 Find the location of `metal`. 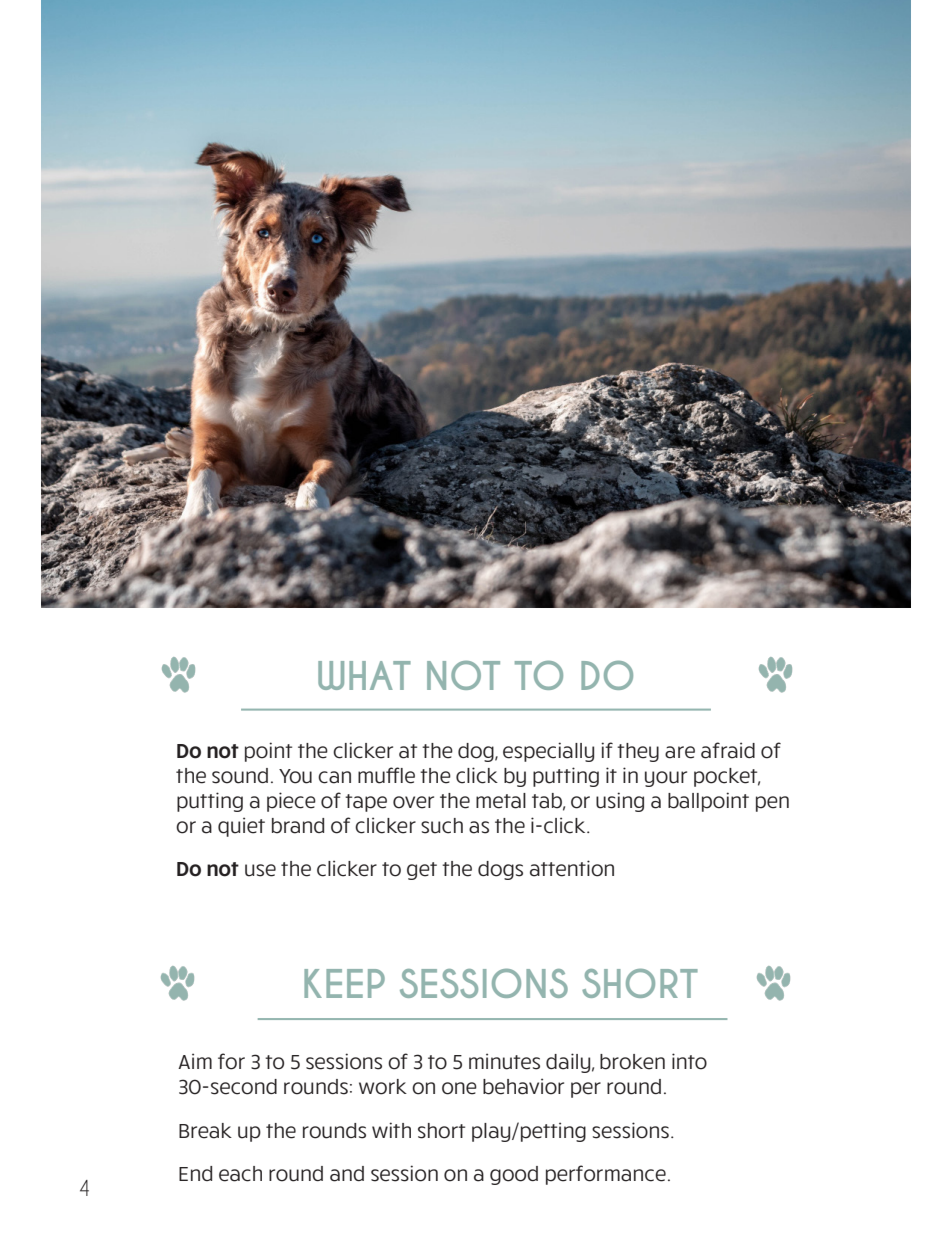

metal is located at coordinates (501, 801).
